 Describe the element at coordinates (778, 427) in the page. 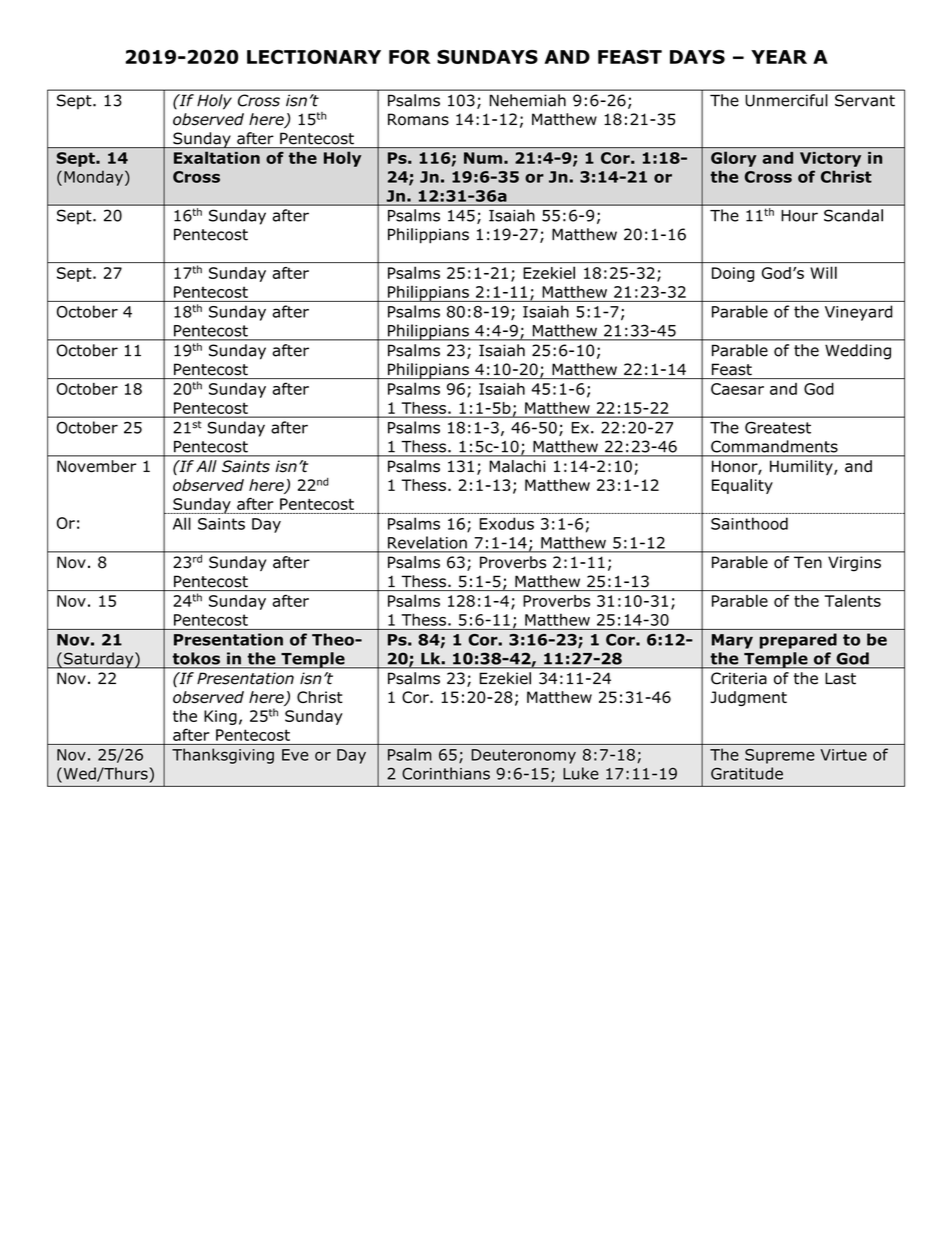

I see `Greatest` at that location.
